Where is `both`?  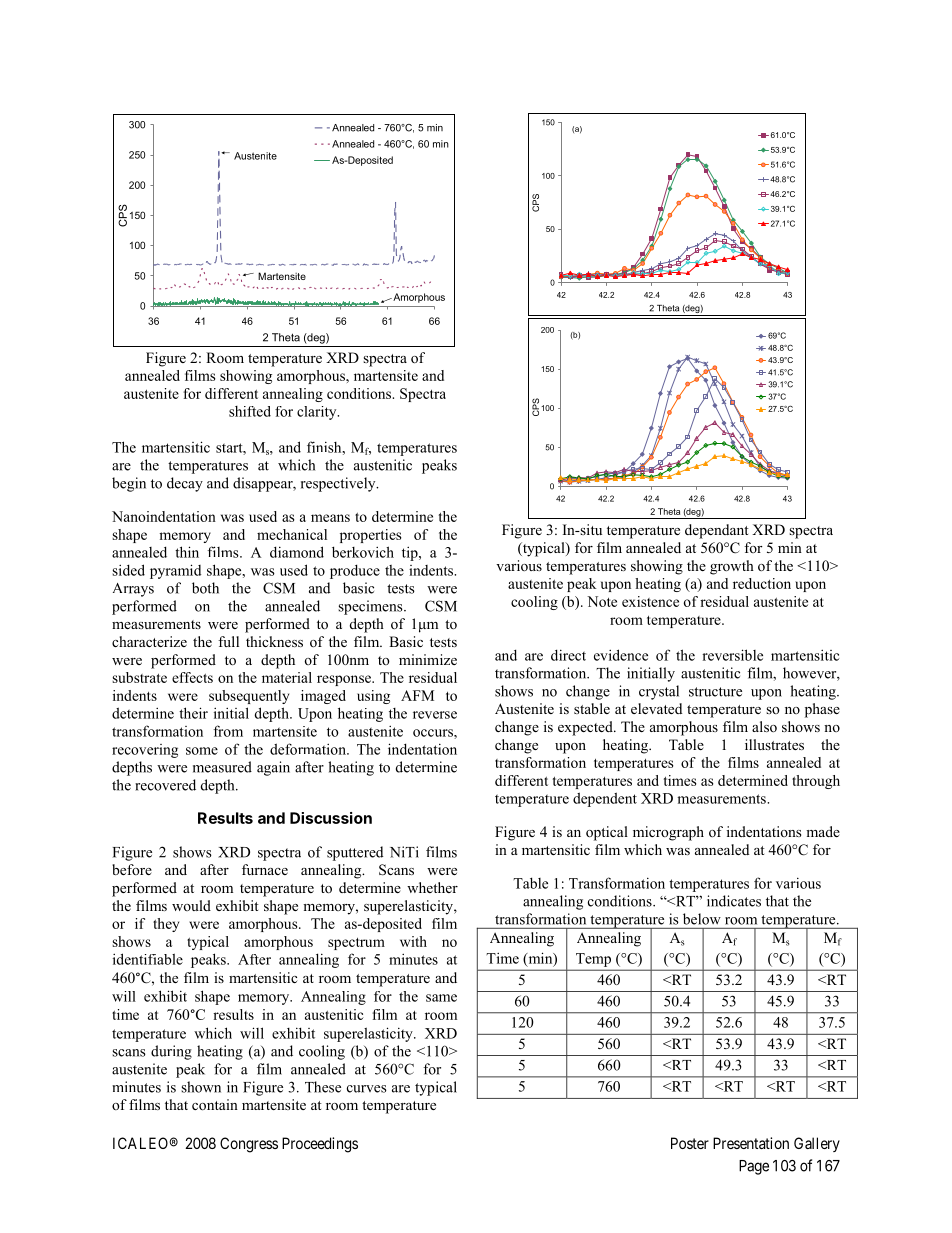 both is located at coordinates (205, 588).
